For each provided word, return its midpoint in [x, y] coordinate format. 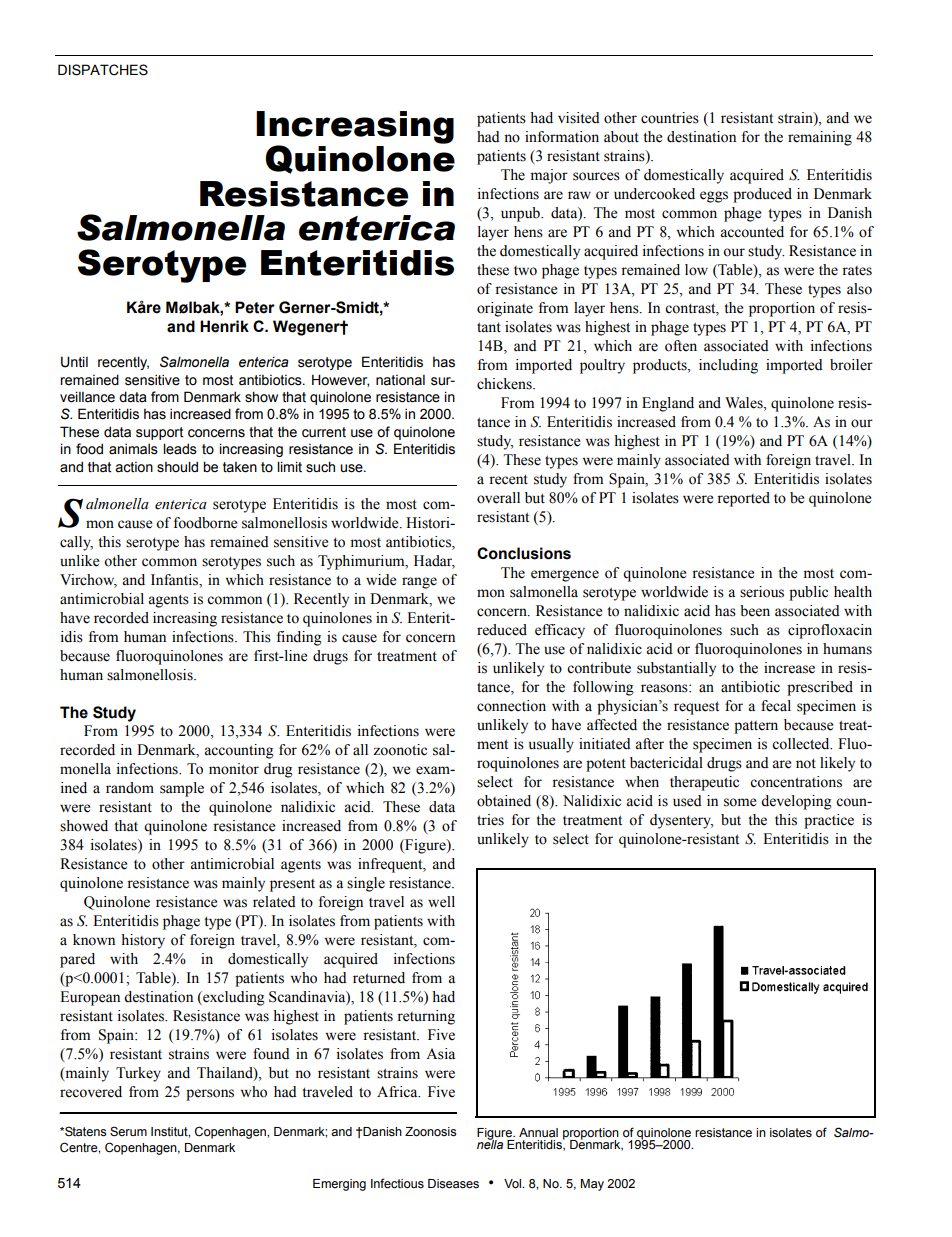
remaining [820, 138]
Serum [128, 1131]
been [755, 611]
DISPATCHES [103, 70]
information [562, 137]
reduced [502, 630]
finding [299, 638]
